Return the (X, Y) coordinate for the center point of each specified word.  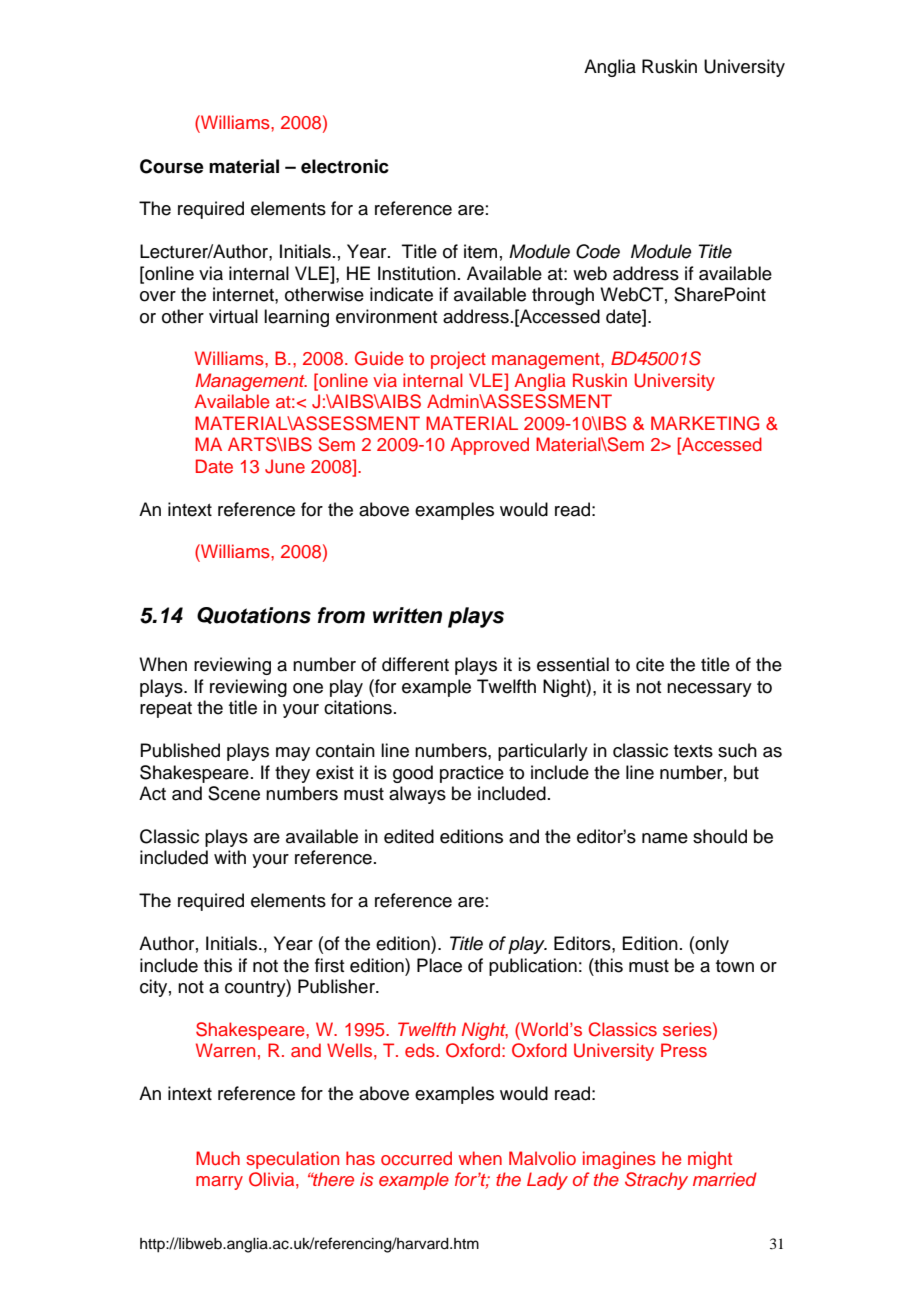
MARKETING (705, 423)
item (480, 251)
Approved (489, 446)
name (665, 838)
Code (598, 251)
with (230, 857)
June (285, 466)
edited (409, 836)
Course (172, 166)
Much (218, 1158)
